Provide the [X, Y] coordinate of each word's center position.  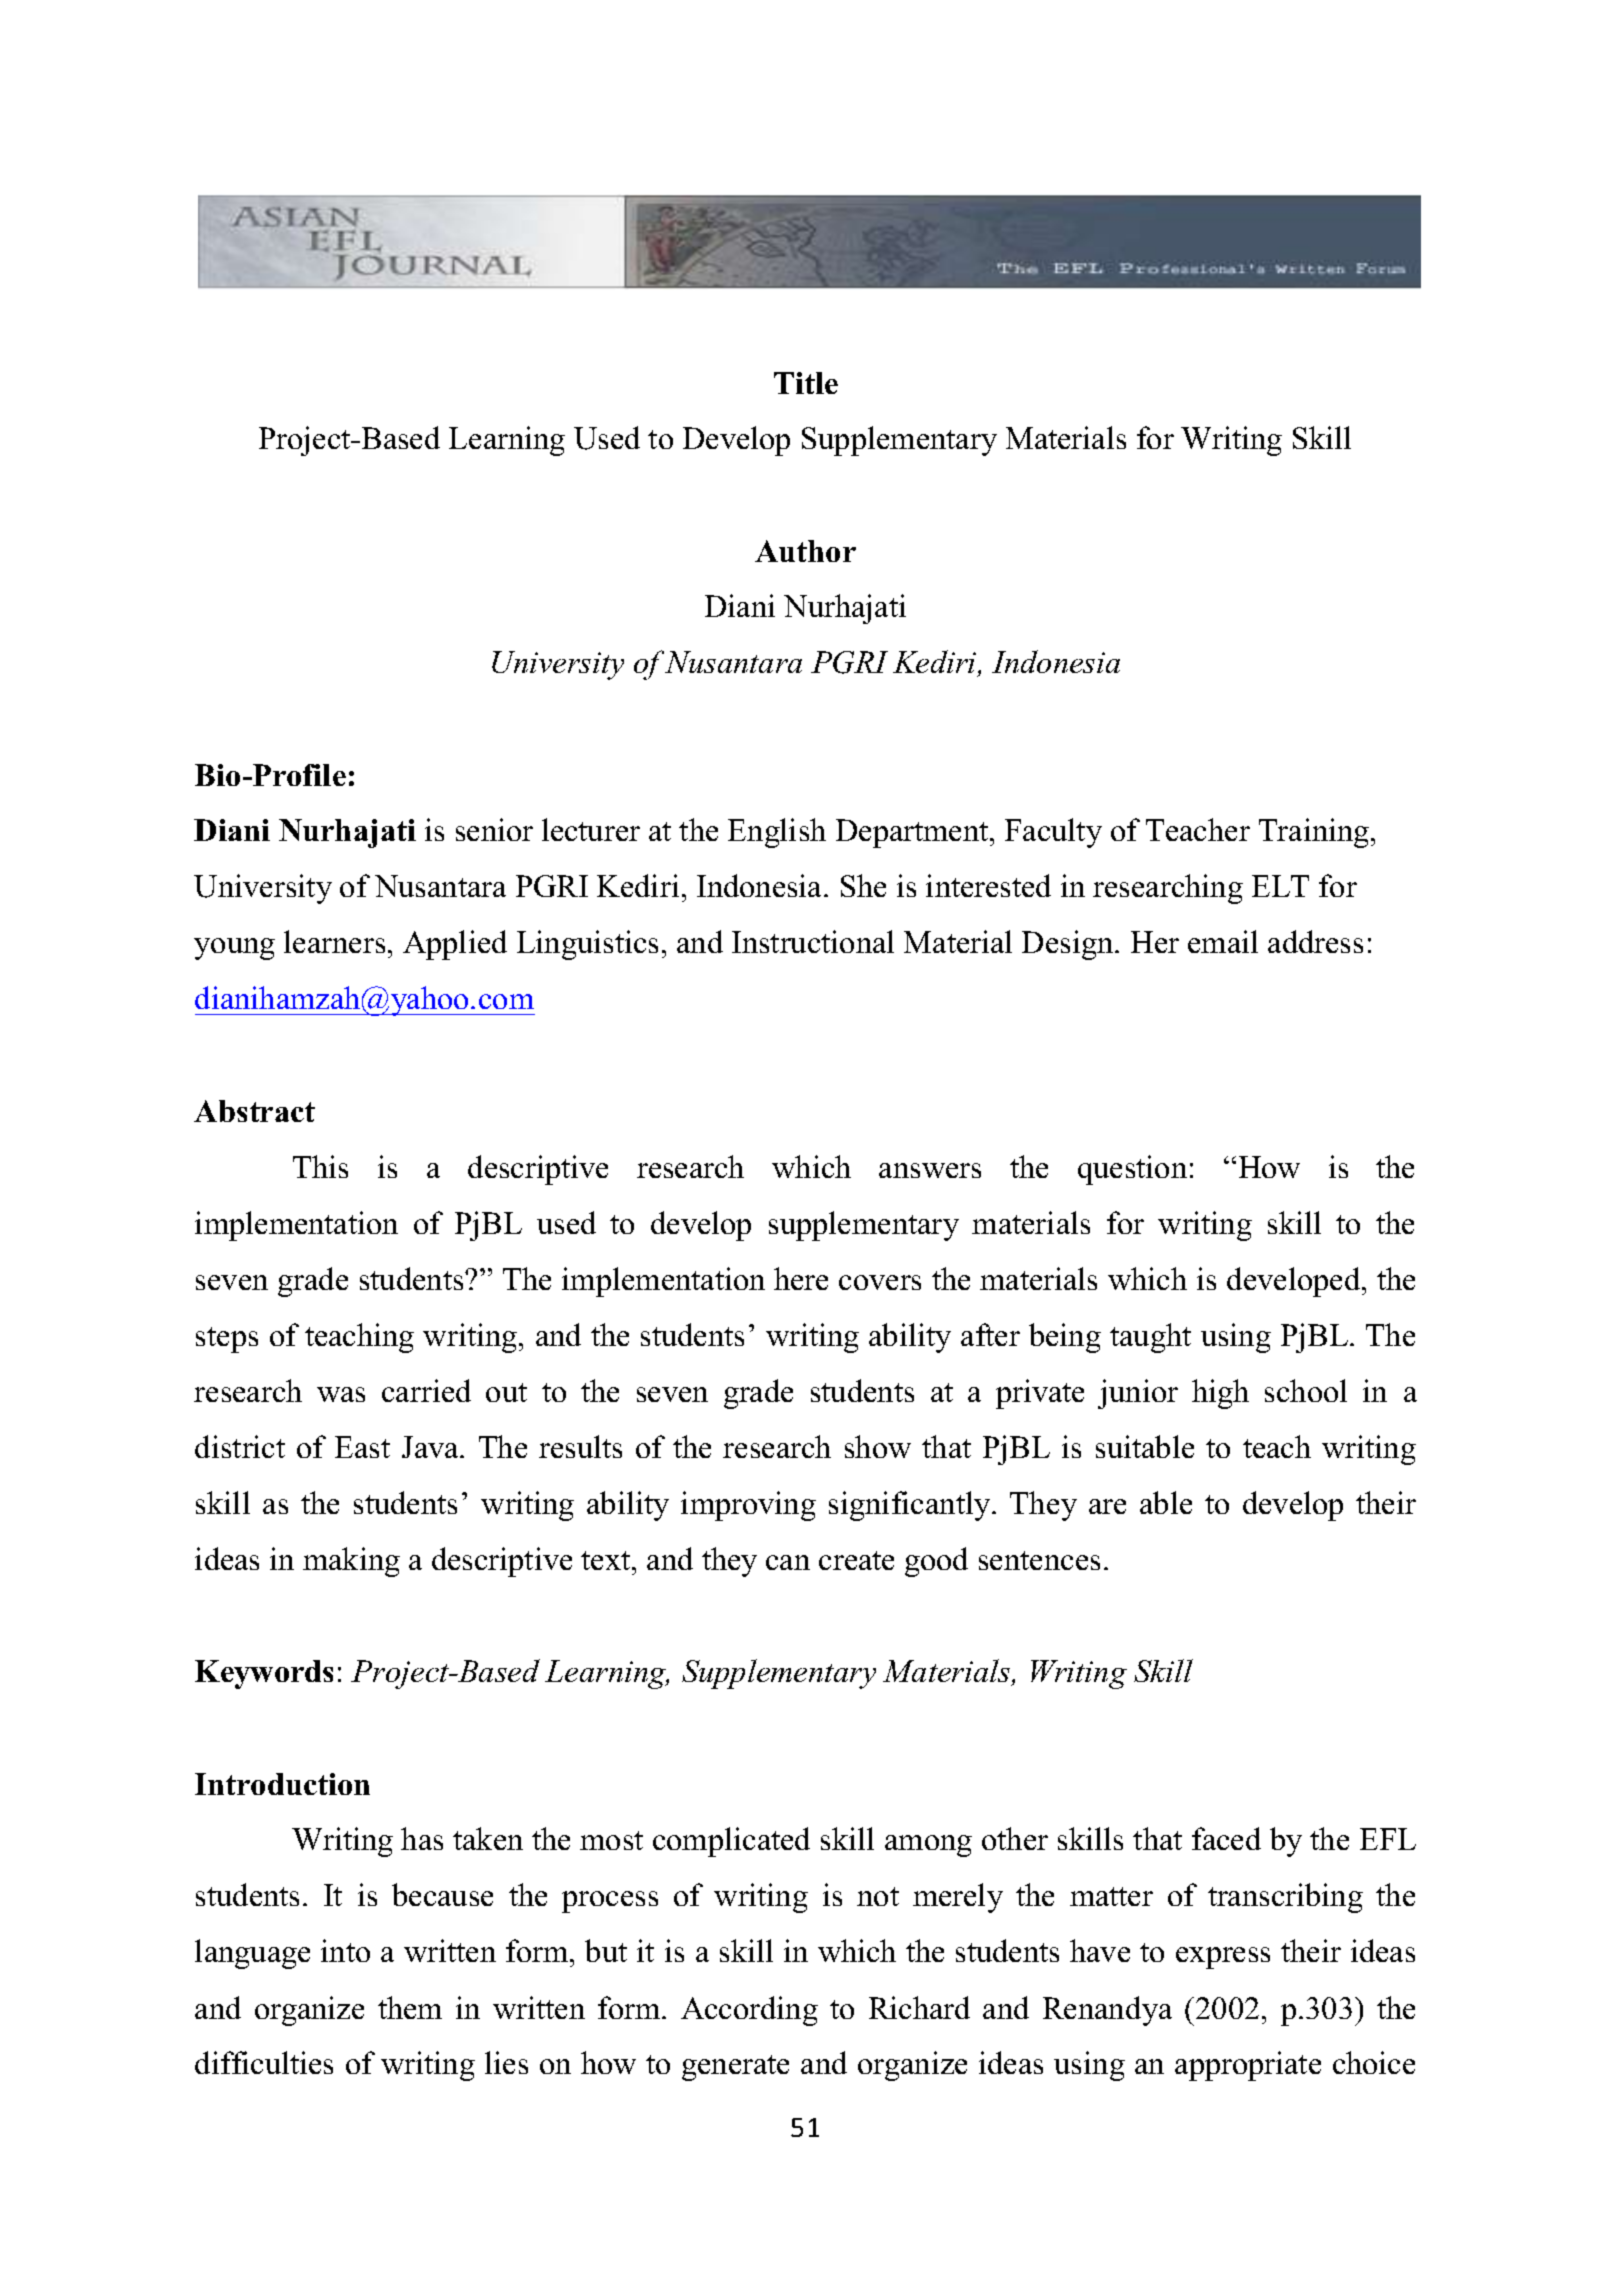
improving [748, 1506]
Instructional [813, 941]
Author [805, 551]
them [410, 2007]
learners [334, 941]
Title [806, 383]
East [362, 1447]
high [1220, 1394]
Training [1315, 833]
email [1223, 941]
